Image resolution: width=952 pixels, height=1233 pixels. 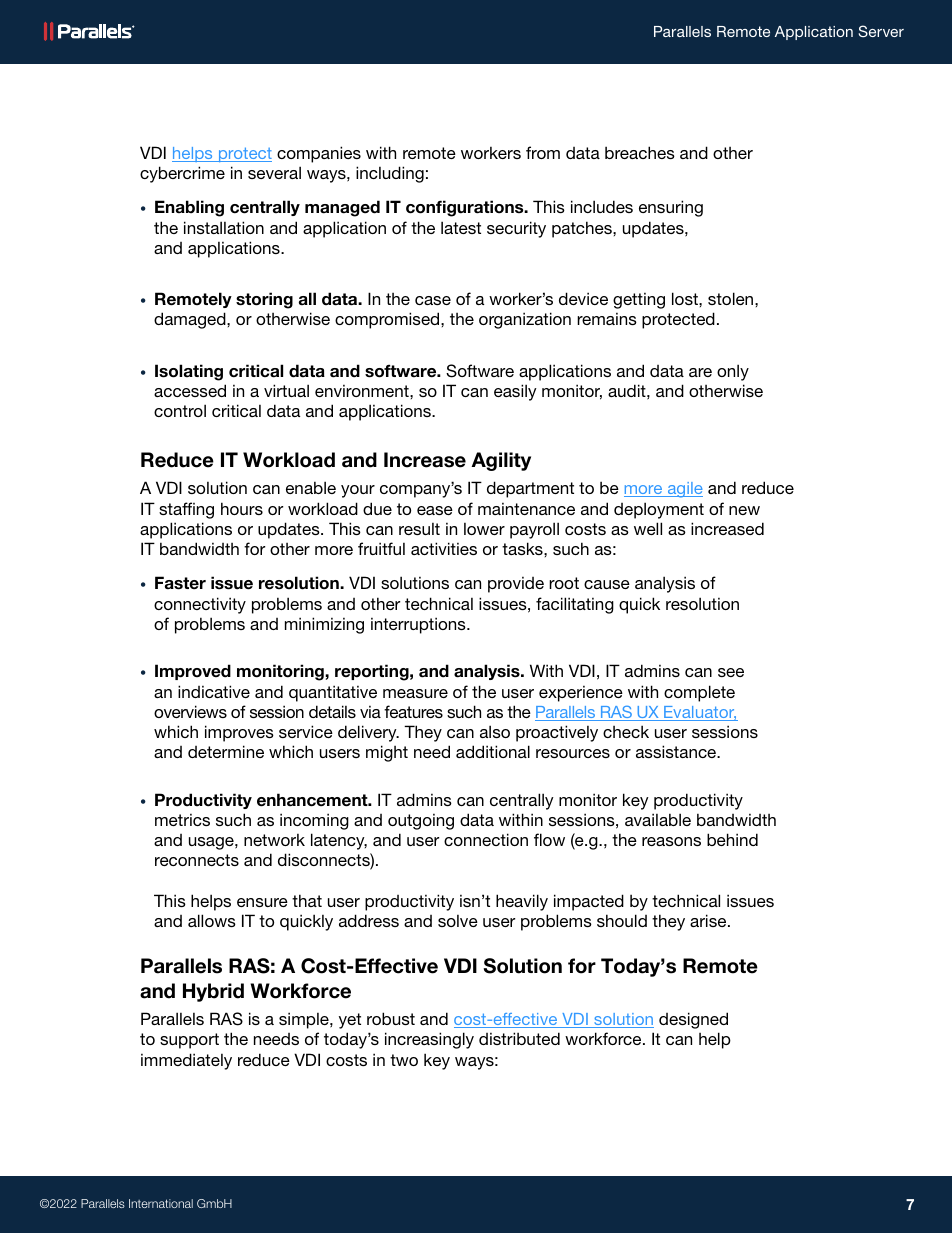 What do you see at coordinates (200, 605) in the page?
I see `connectivity` at bounding box center [200, 605].
